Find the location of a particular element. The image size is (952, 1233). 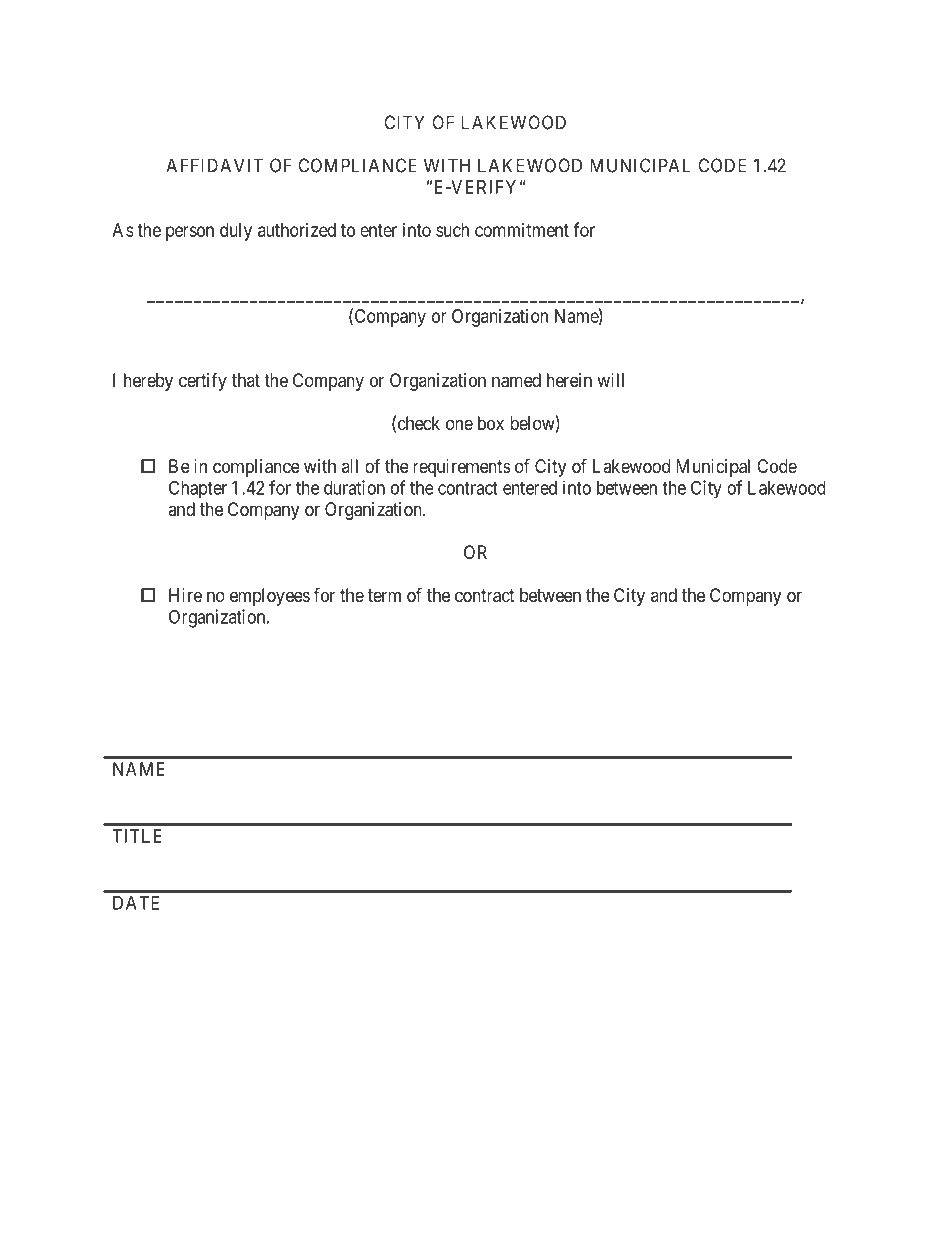

Chapter is located at coordinates (198, 489).
